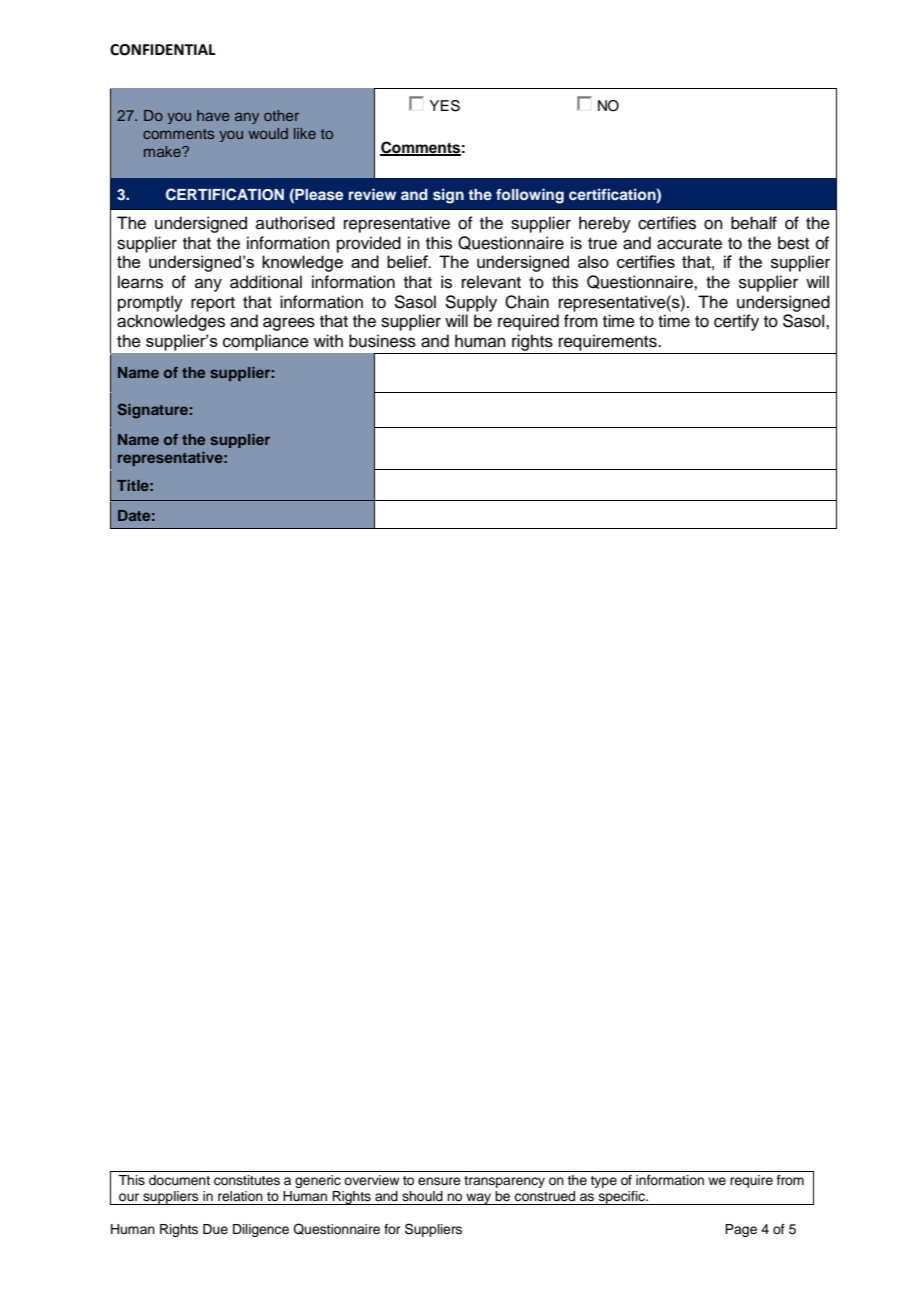  What do you see at coordinates (213, 115) in the page?
I see `have` at bounding box center [213, 115].
